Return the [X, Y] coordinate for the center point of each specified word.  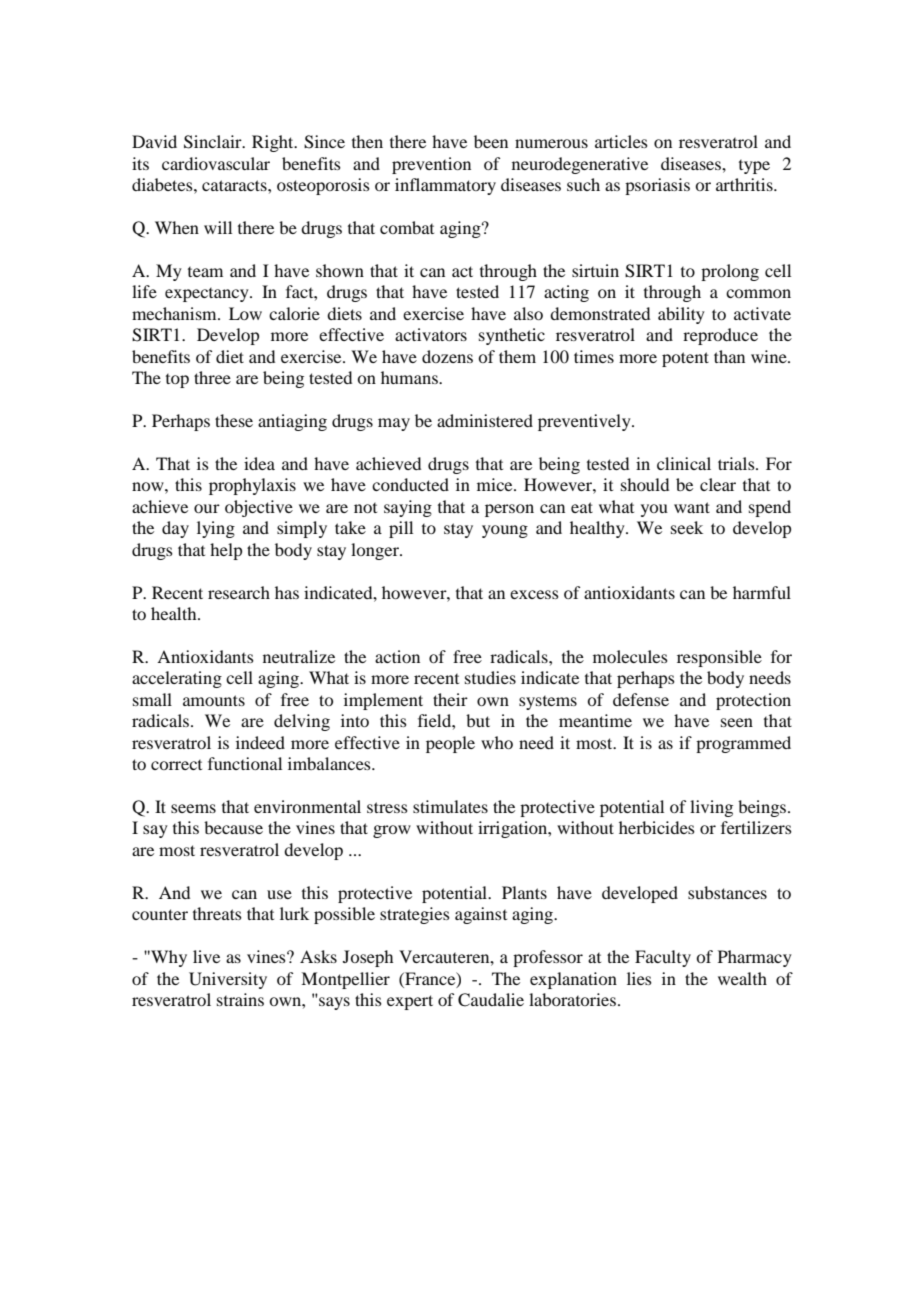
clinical [684, 463]
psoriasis [657, 186]
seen [737, 722]
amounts [214, 700]
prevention [431, 165]
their [450, 699]
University [228, 980]
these [234, 420]
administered [485, 420]
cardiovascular [216, 163]
